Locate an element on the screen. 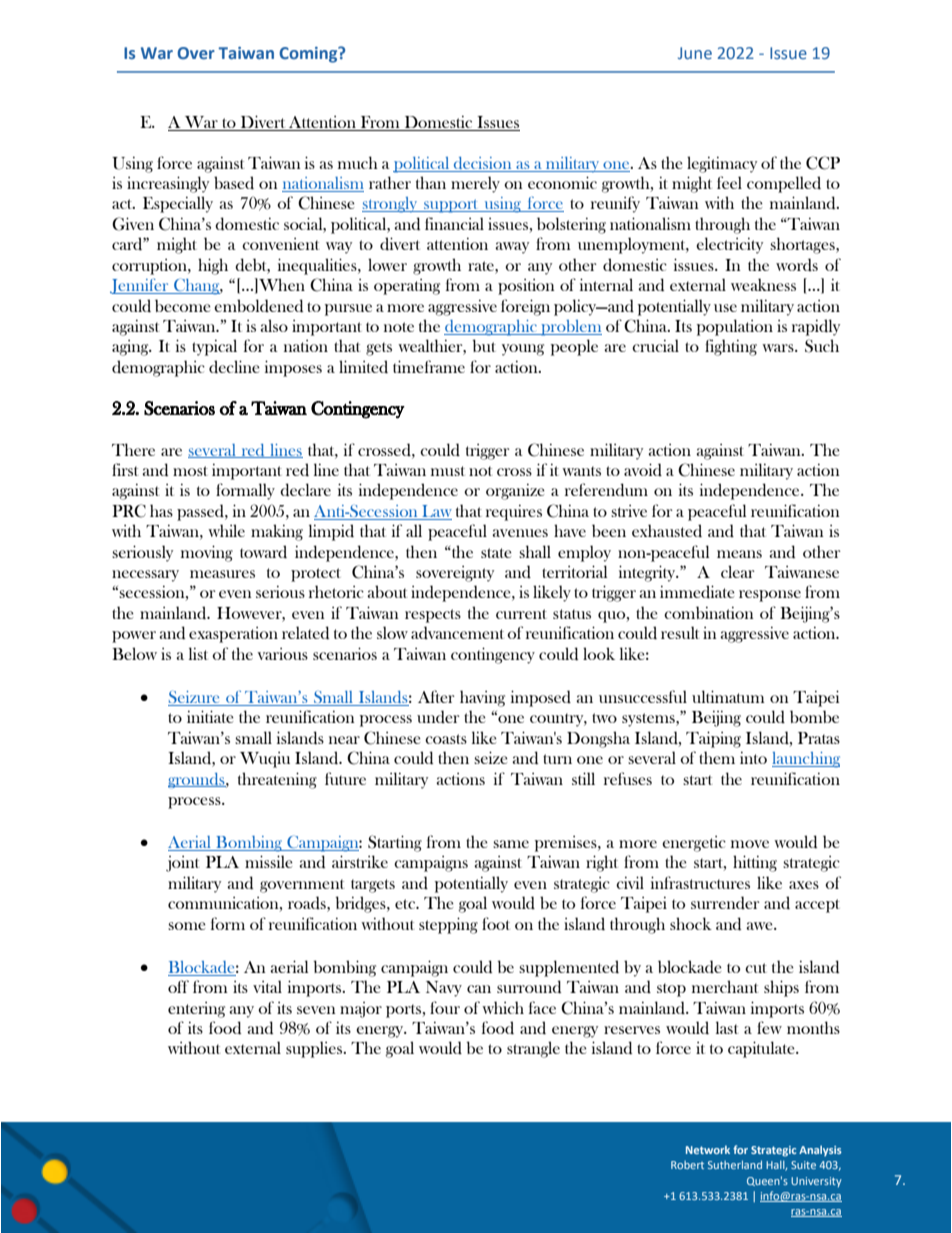 Image resolution: width=952 pixels, height=1233 pixels. decision is located at coordinates (482, 163).
